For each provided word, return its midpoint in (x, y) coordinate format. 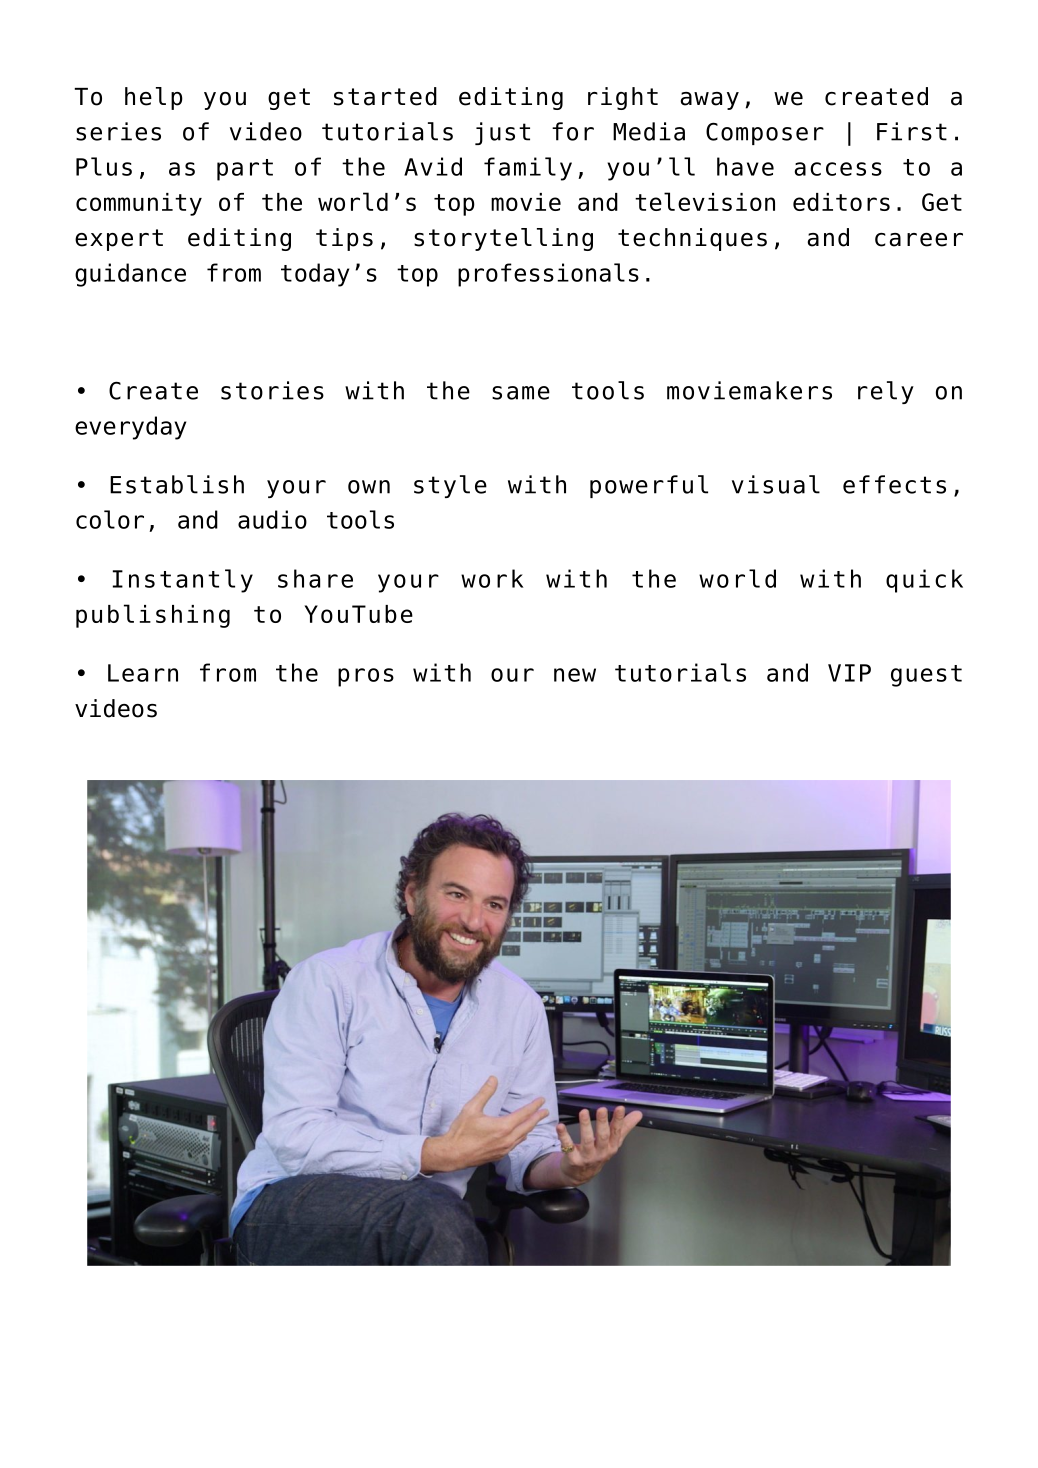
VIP (849, 673)
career (919, 240)
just (502, 133)
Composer (765, 133)
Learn (143, 673)
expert (119, 240)
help (154, 98)
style (450, 486)
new (575, 675)
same (521, 393)
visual (776, 484)
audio (272, 519)
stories (272, 390)
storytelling (503, 239)
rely (886, 392)
